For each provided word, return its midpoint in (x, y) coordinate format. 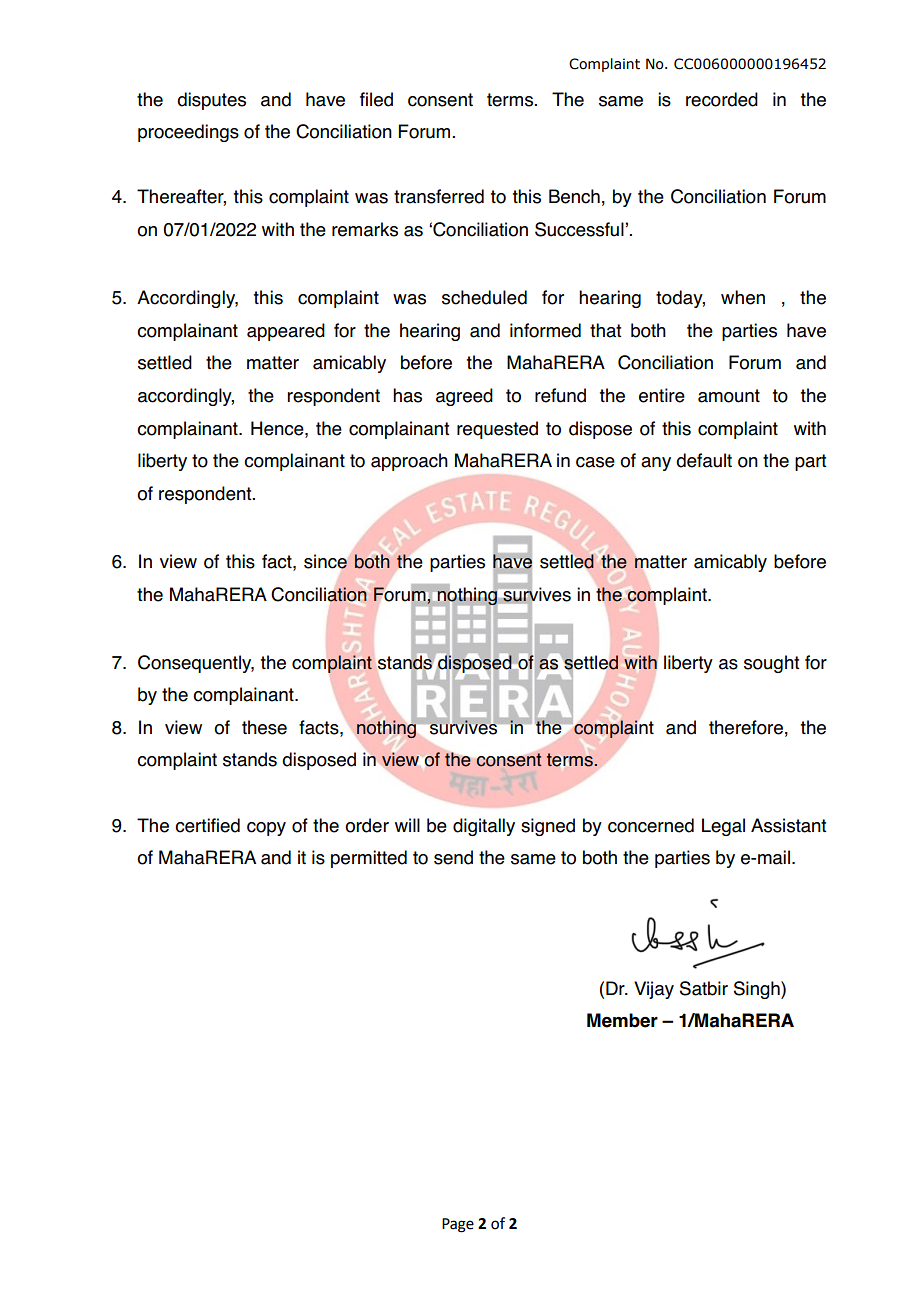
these (264, 727)
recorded (722, 99)
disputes (211, 101)
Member (622, 1020)
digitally (484, 827)
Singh (758, 990)
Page (458, 1225)
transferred (439, 196)
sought (771, 664)
